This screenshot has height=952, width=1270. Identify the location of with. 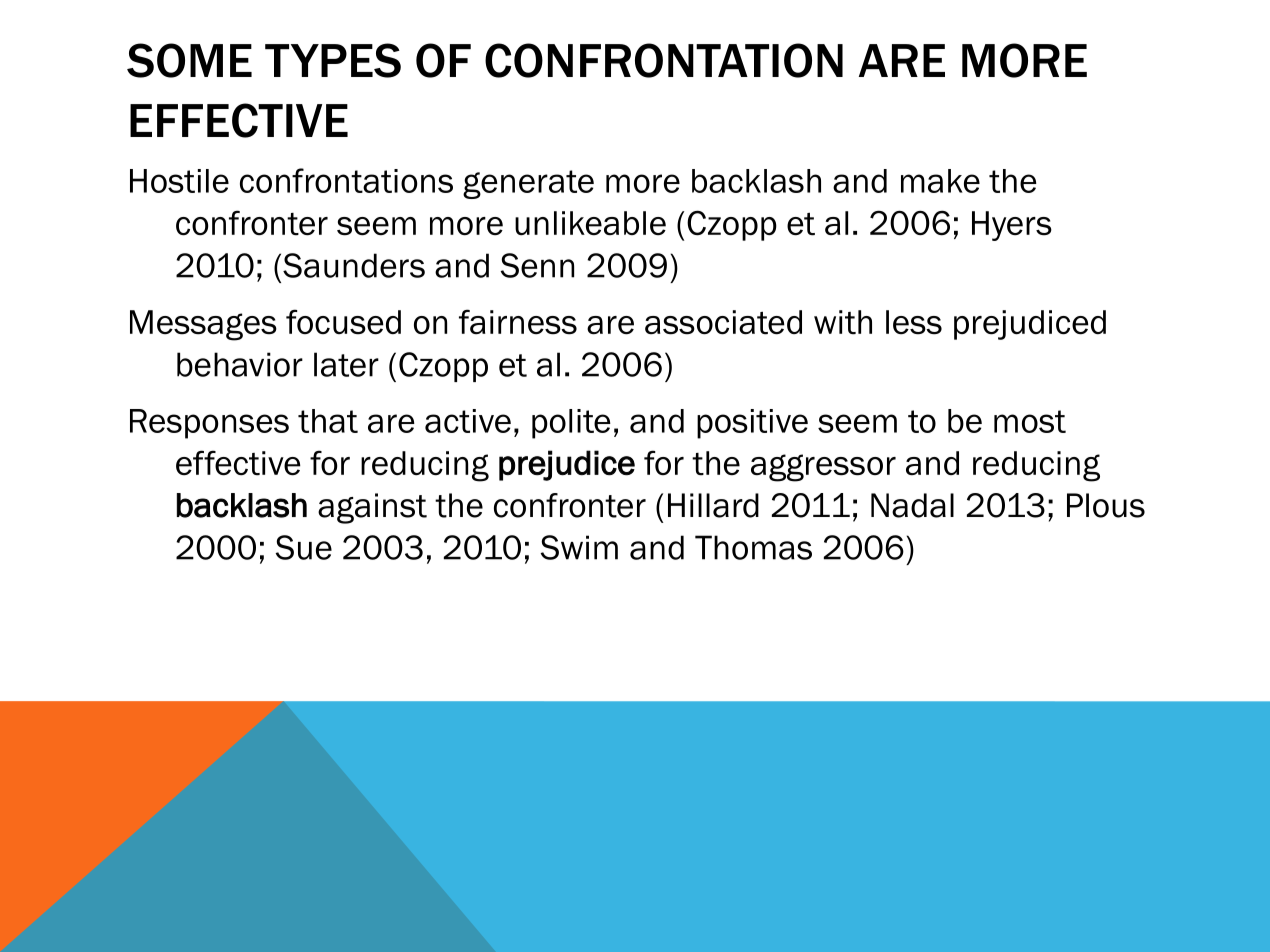
(843, 322).
